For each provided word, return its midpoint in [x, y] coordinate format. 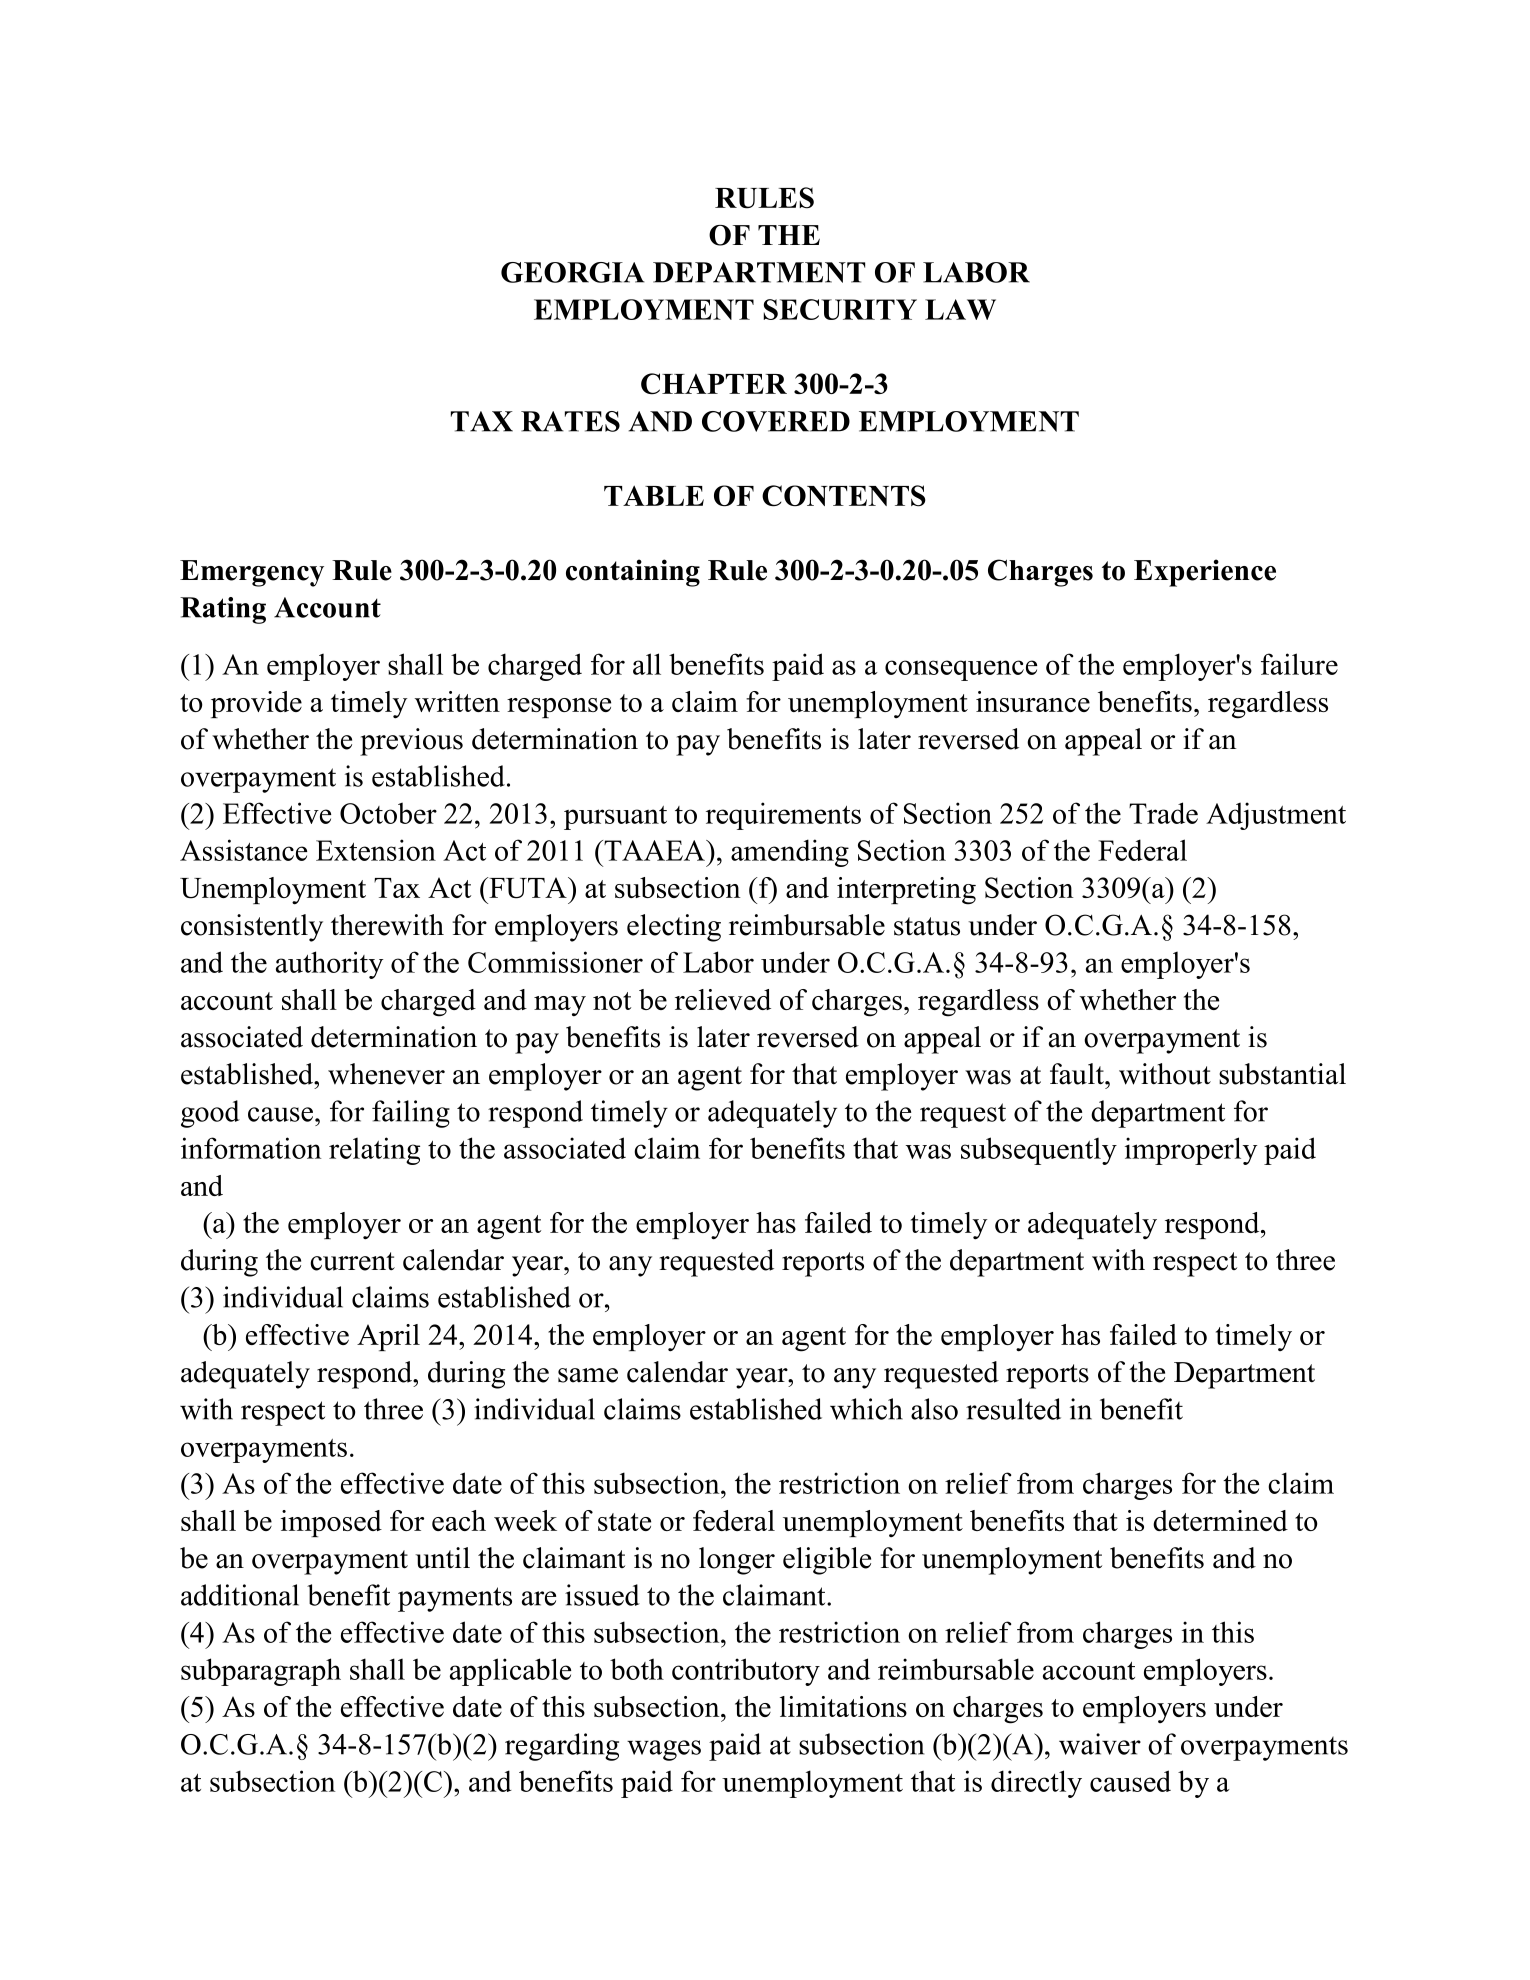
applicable [510, 1672]
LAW [960, 309]
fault [1078, 1074]
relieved [723, 999]
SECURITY [840, 309]
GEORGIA [573, 272]
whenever [386, 1074]
